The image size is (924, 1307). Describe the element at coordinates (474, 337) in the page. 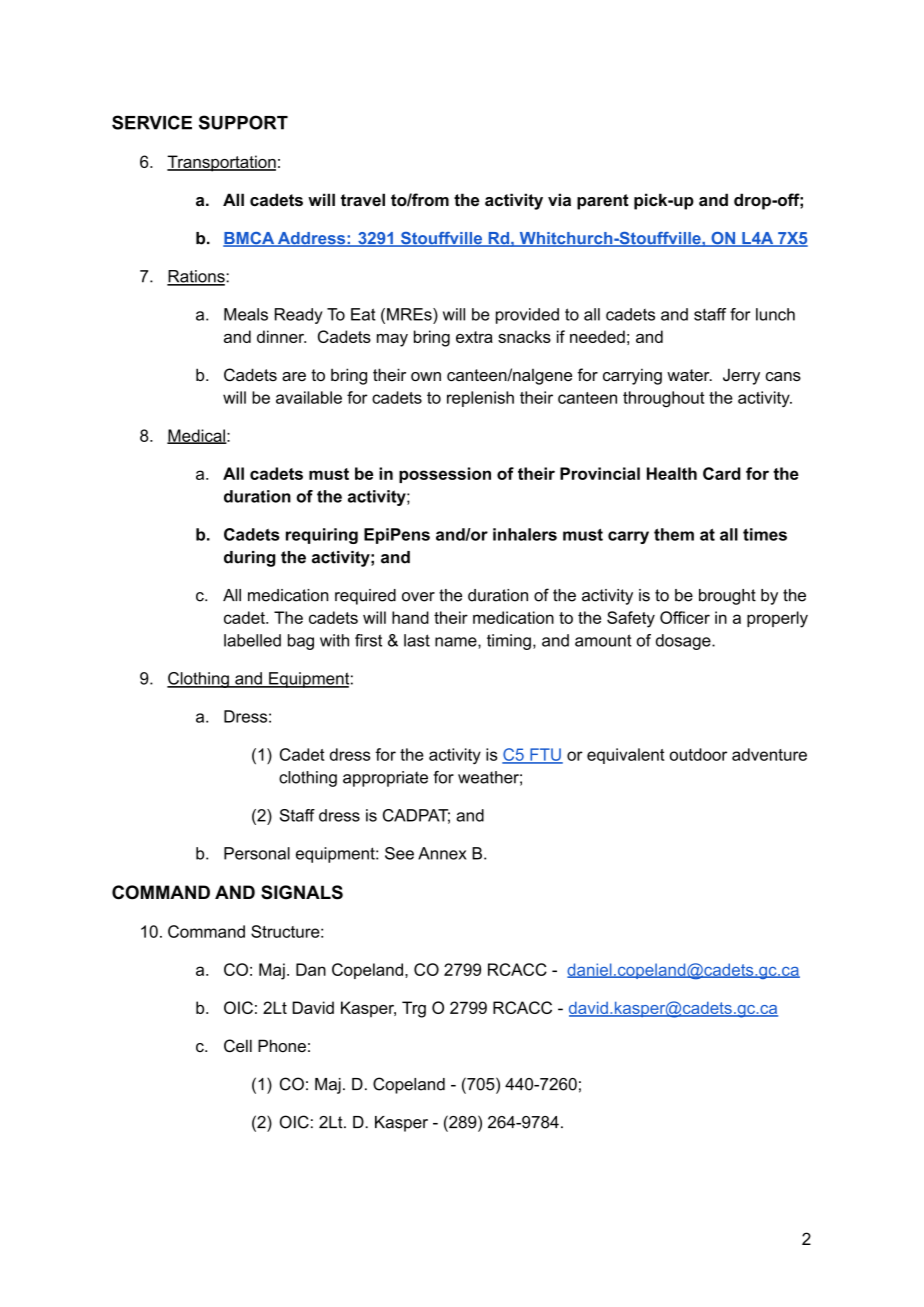

I see `extra` at that location.
